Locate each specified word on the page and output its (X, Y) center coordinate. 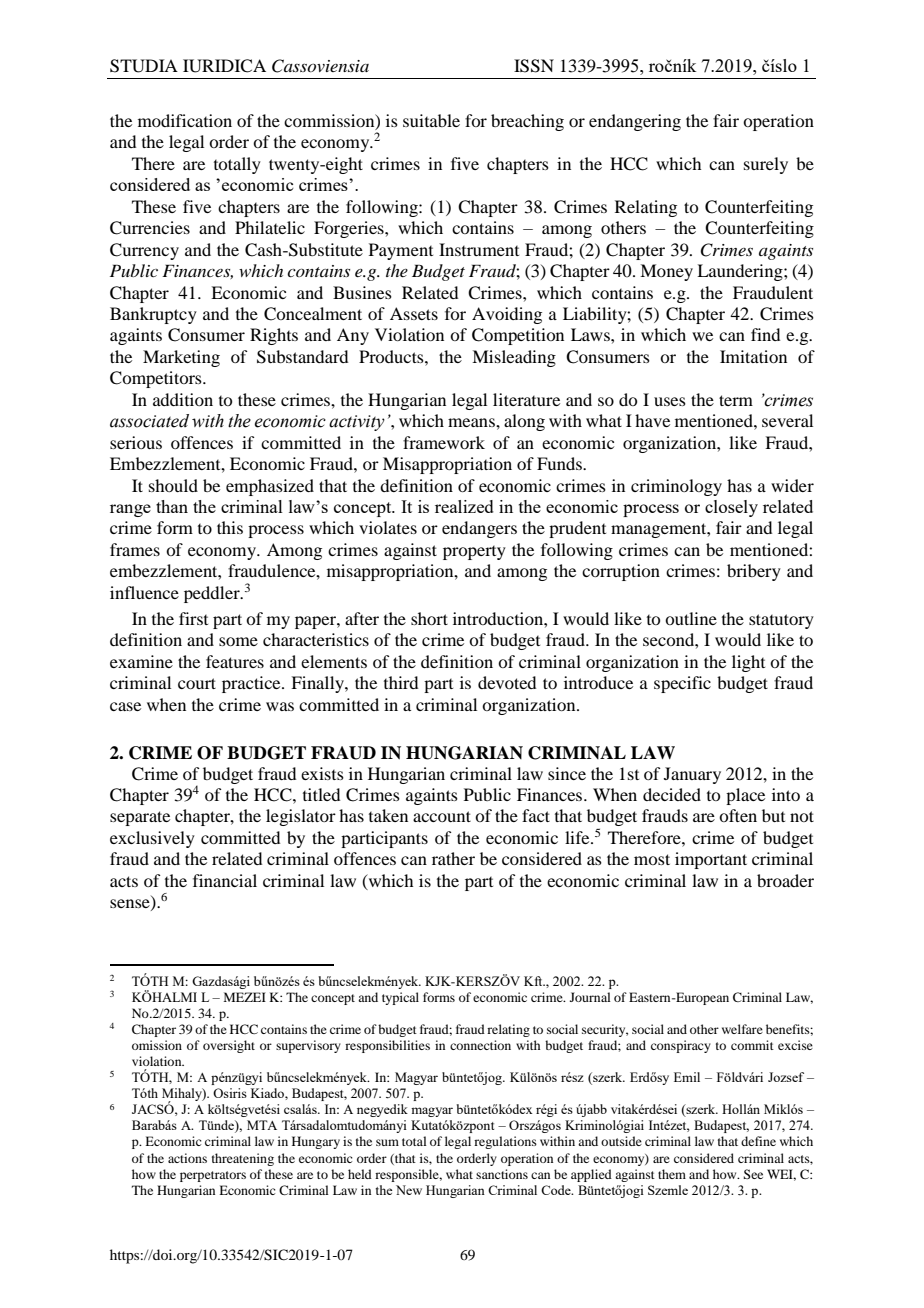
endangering (635, 122)
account (442, 816)
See (753, 1174)
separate (140, 818)
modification (185, 120)
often (738, 815)
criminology (676, 487)
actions (187, 1158)
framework (444, 442)
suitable (431, 120)
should (173, 485)
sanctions (502, 1174)
